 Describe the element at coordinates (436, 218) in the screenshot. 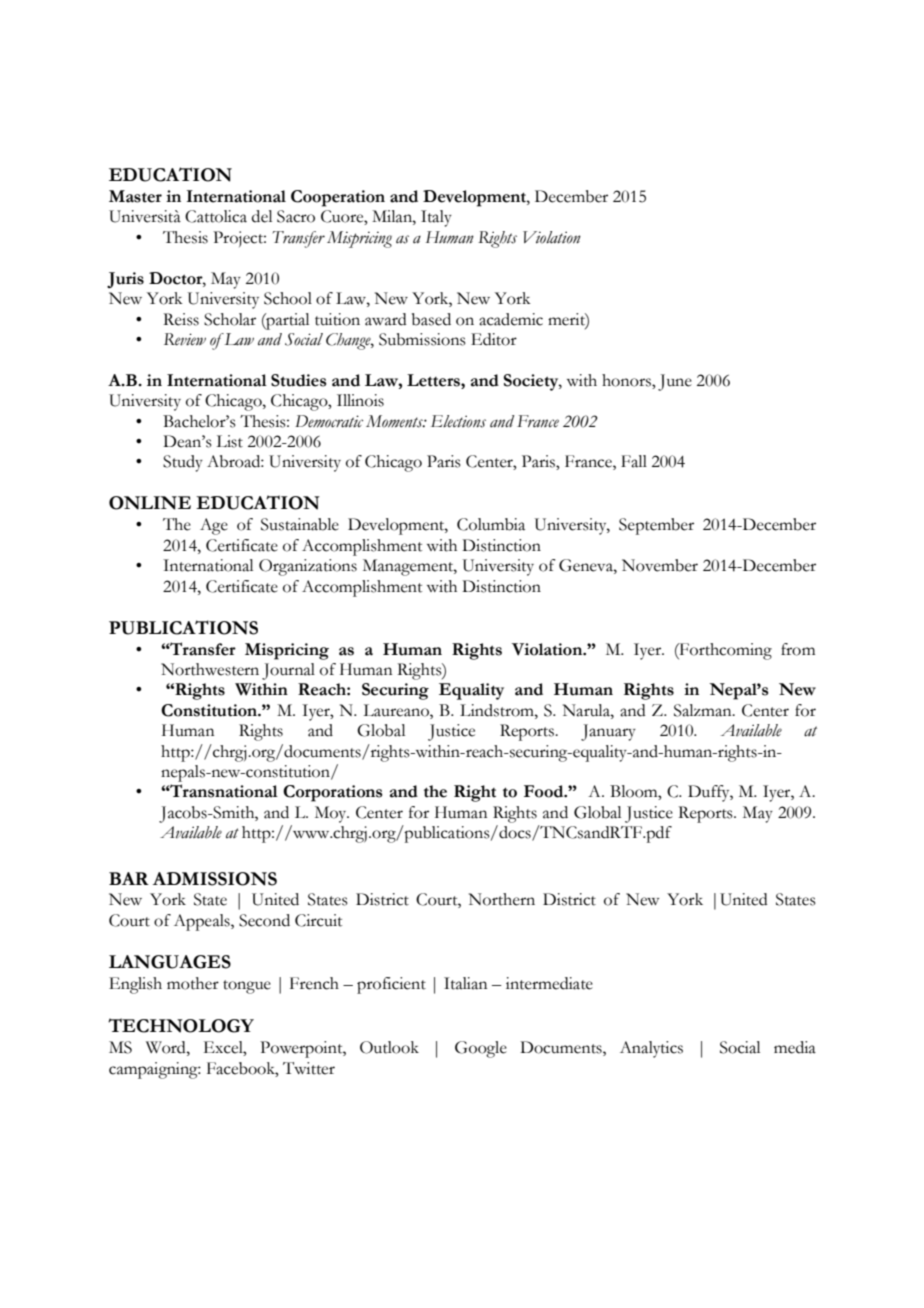

I see `Italy` at that location.
